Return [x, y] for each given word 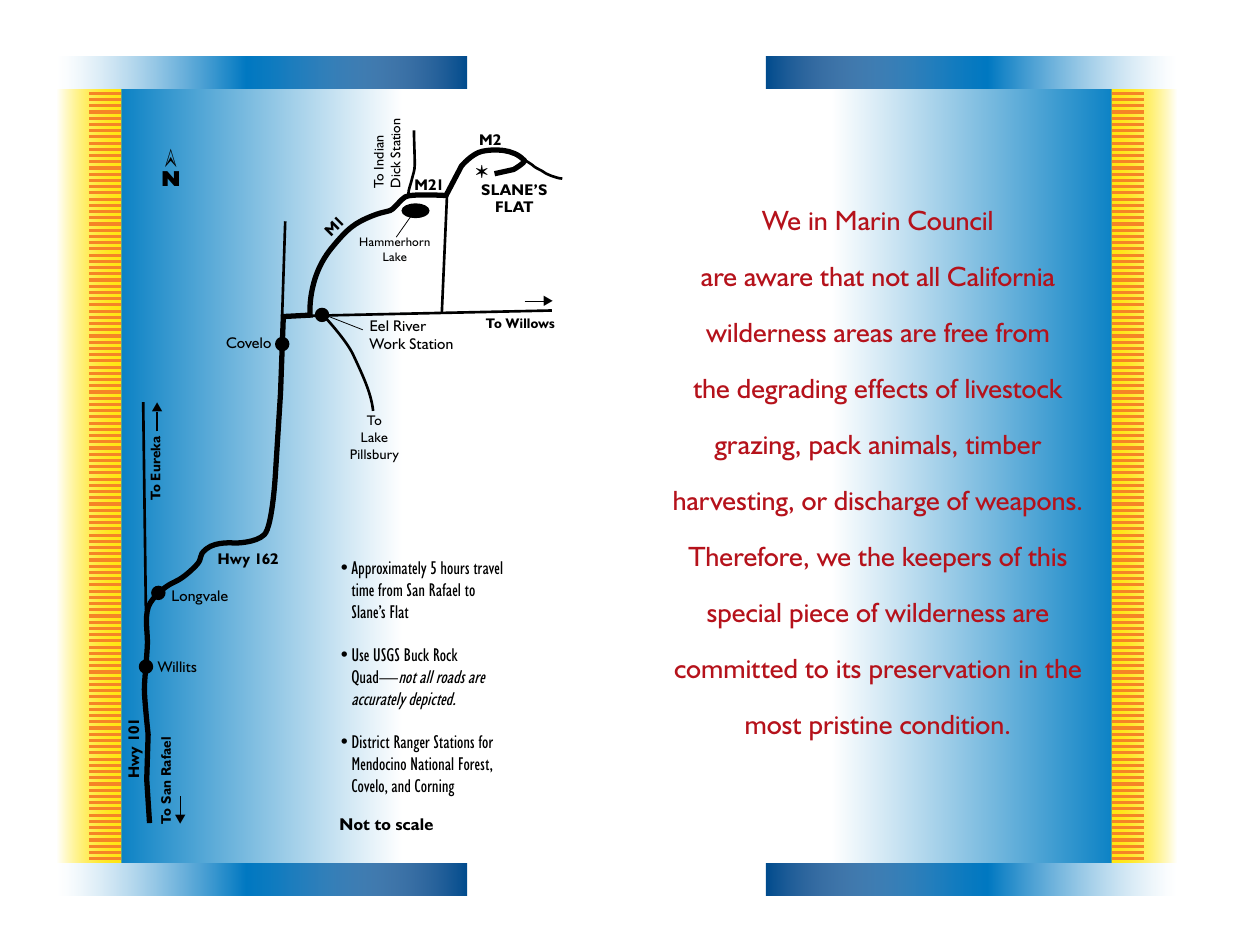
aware [778, 279]
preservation [940, 672]
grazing [755, 448]
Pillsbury [374, 455]
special [743, 616]
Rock [446, 654]
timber [1003, 444]
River [410, 325]
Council [950, 220]
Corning [434, 788]
